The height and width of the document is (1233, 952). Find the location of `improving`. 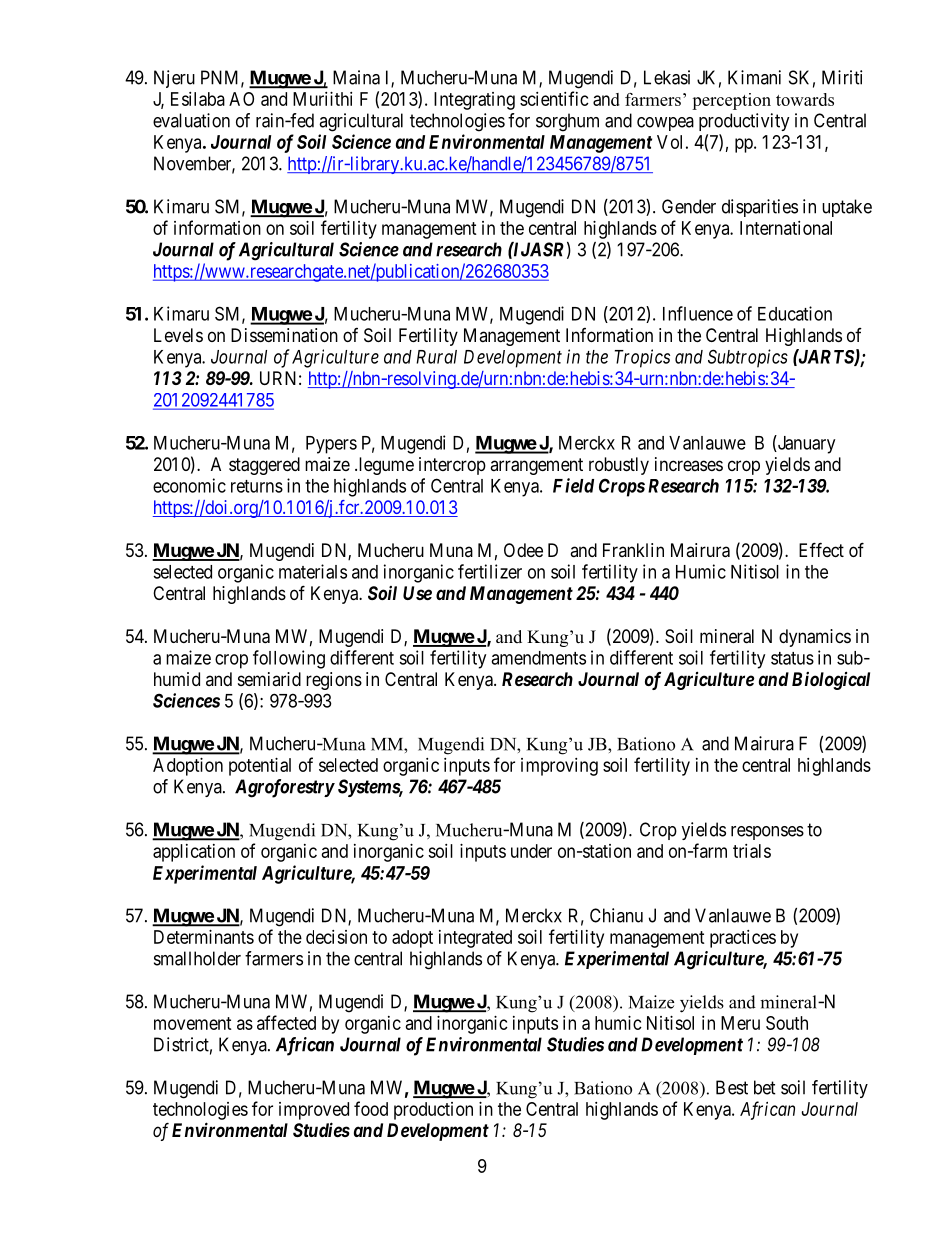

improving is located at coordinates (559, 767).
